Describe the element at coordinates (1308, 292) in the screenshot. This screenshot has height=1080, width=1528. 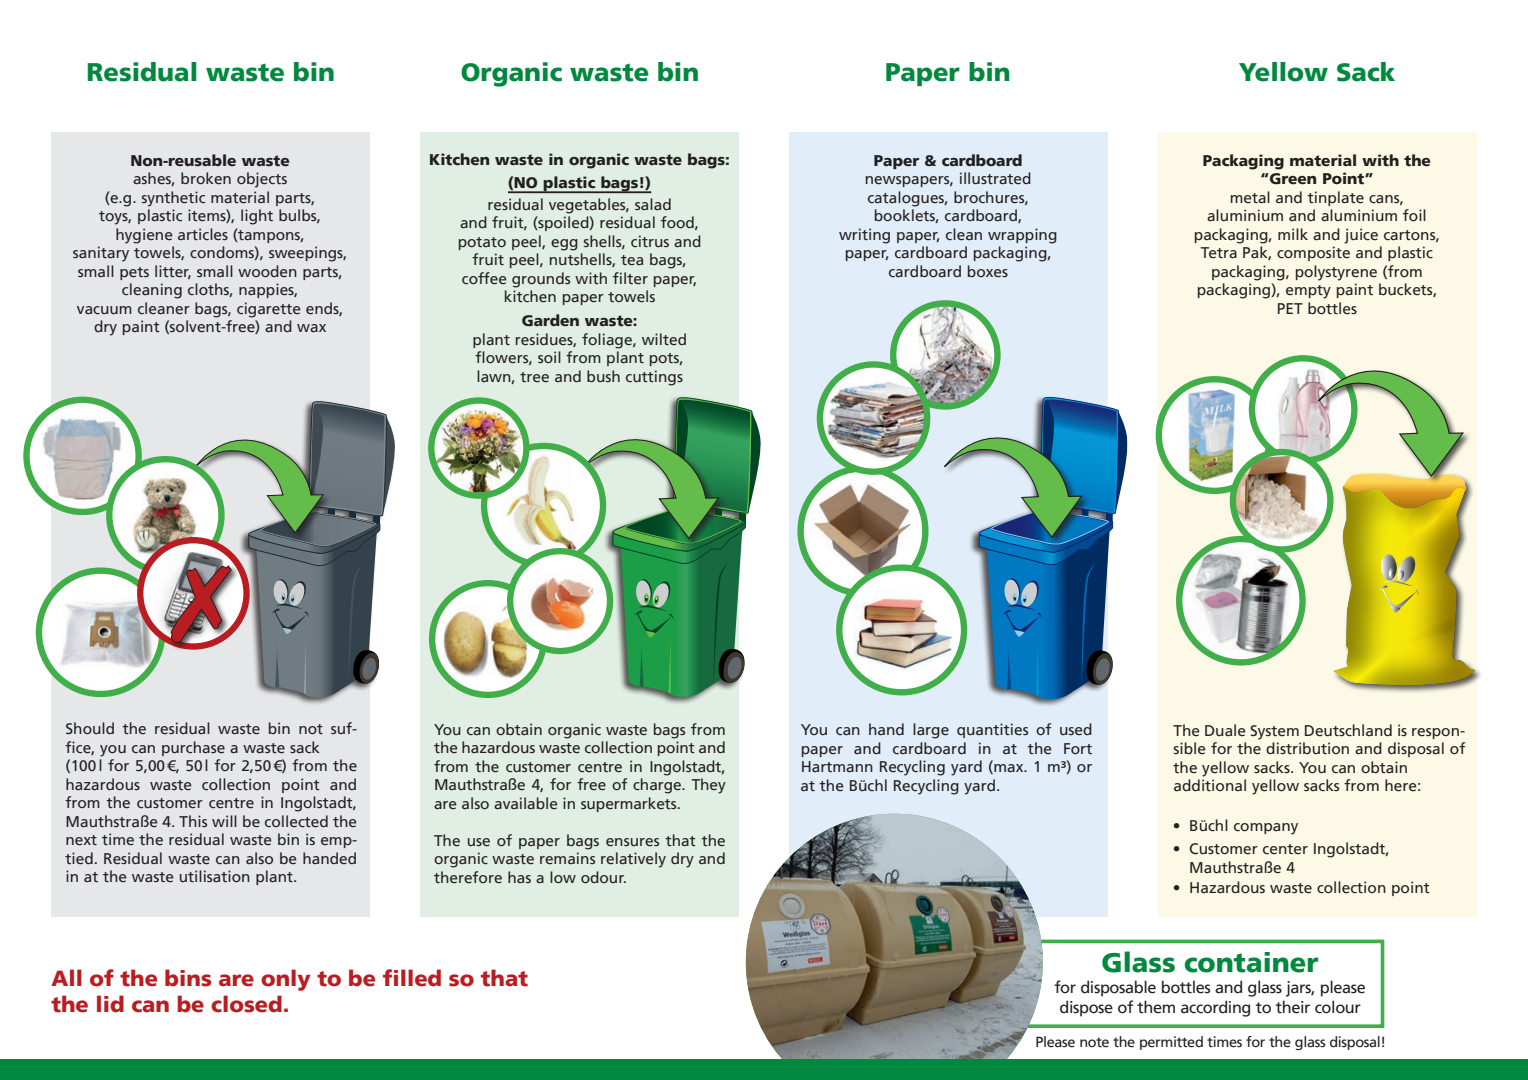
I see `empty` at that location.
